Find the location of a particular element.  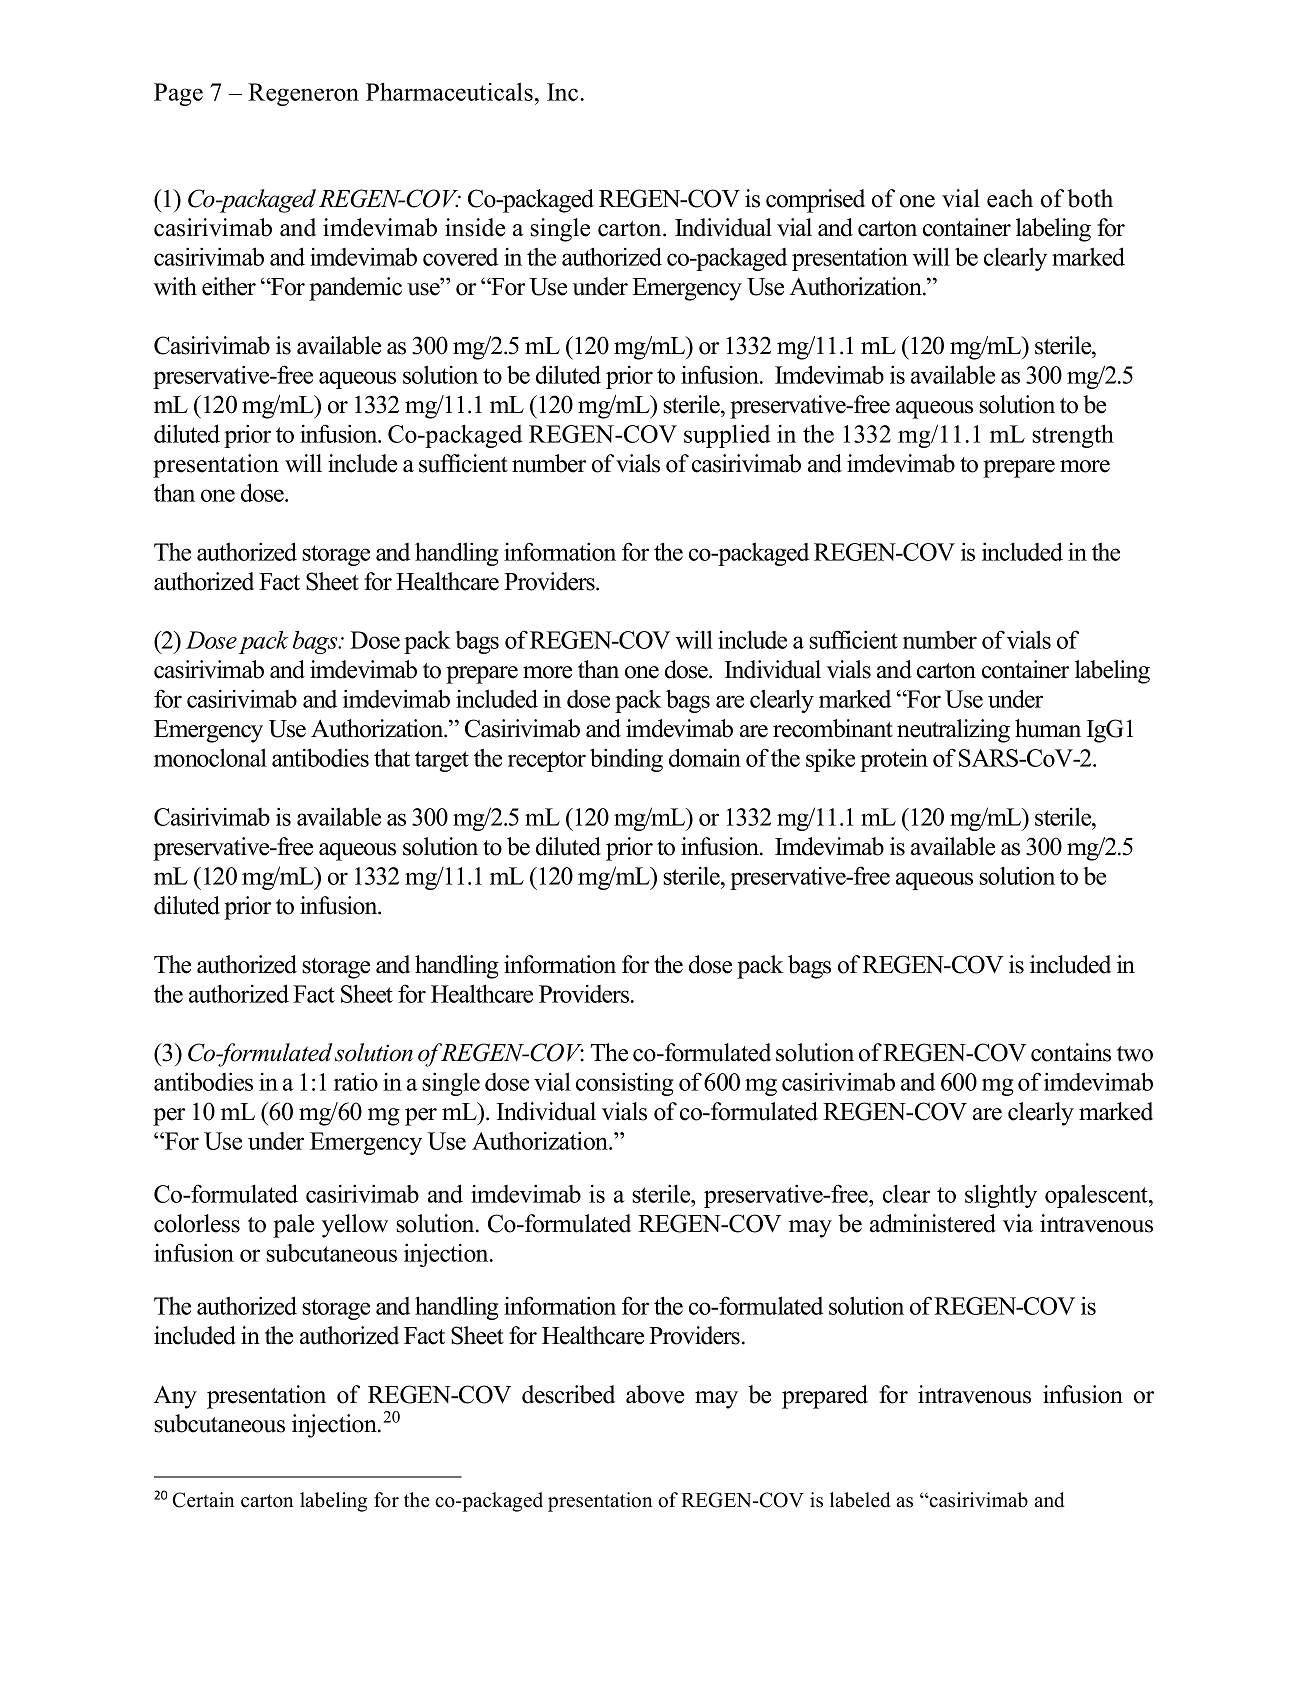

each is located at coordinates (1010, 198).
